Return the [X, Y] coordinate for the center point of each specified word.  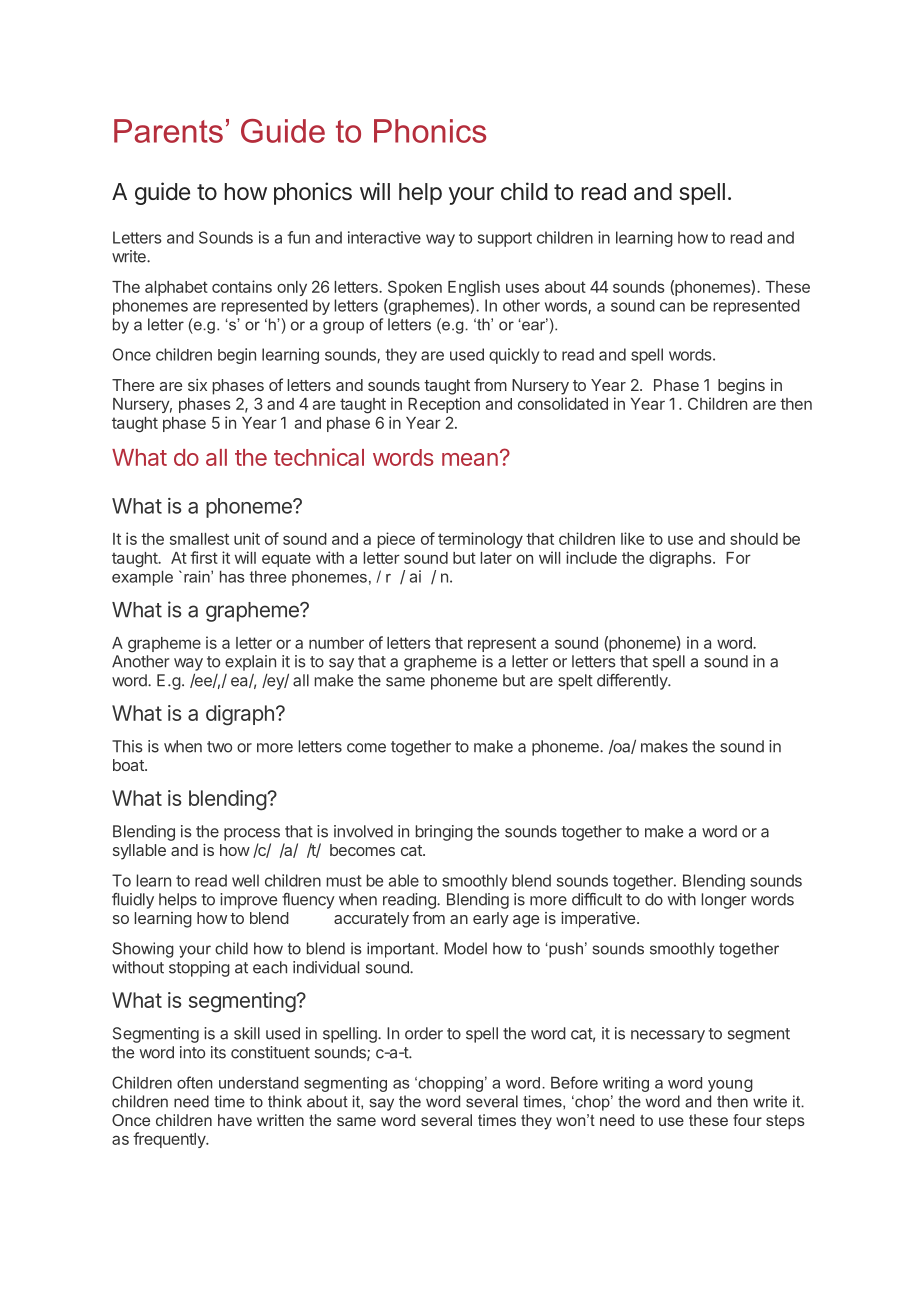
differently [633, 682]
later [496, 558]
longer [724, 901]
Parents [168, 131]
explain [250, 663]
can [672, 307]
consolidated [563, 403]
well [245, 880]
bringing [444, 833]
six [197, 385]
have [235, 1120]
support [505, 239]
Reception [444, 405]
